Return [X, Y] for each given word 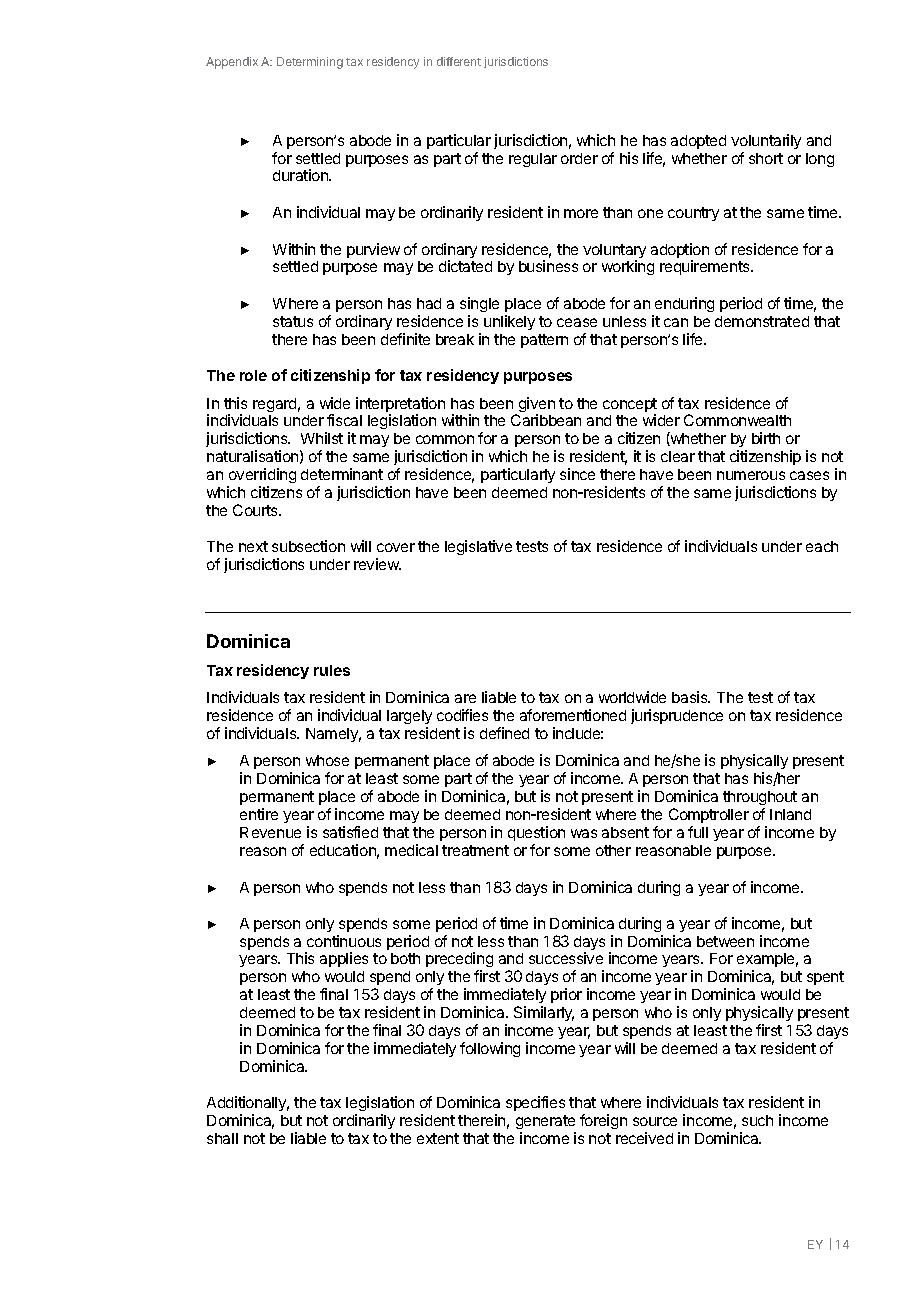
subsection [308, 546]
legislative [478, 547]
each [822, 546]
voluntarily [766, 141]
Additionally [248, 1105]
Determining [310, 63]
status [293, 321]
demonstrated [762, 321]
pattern [544, 341]
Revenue [270, 832]
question [536, 833]
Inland [790, 814]
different [459, 61]
